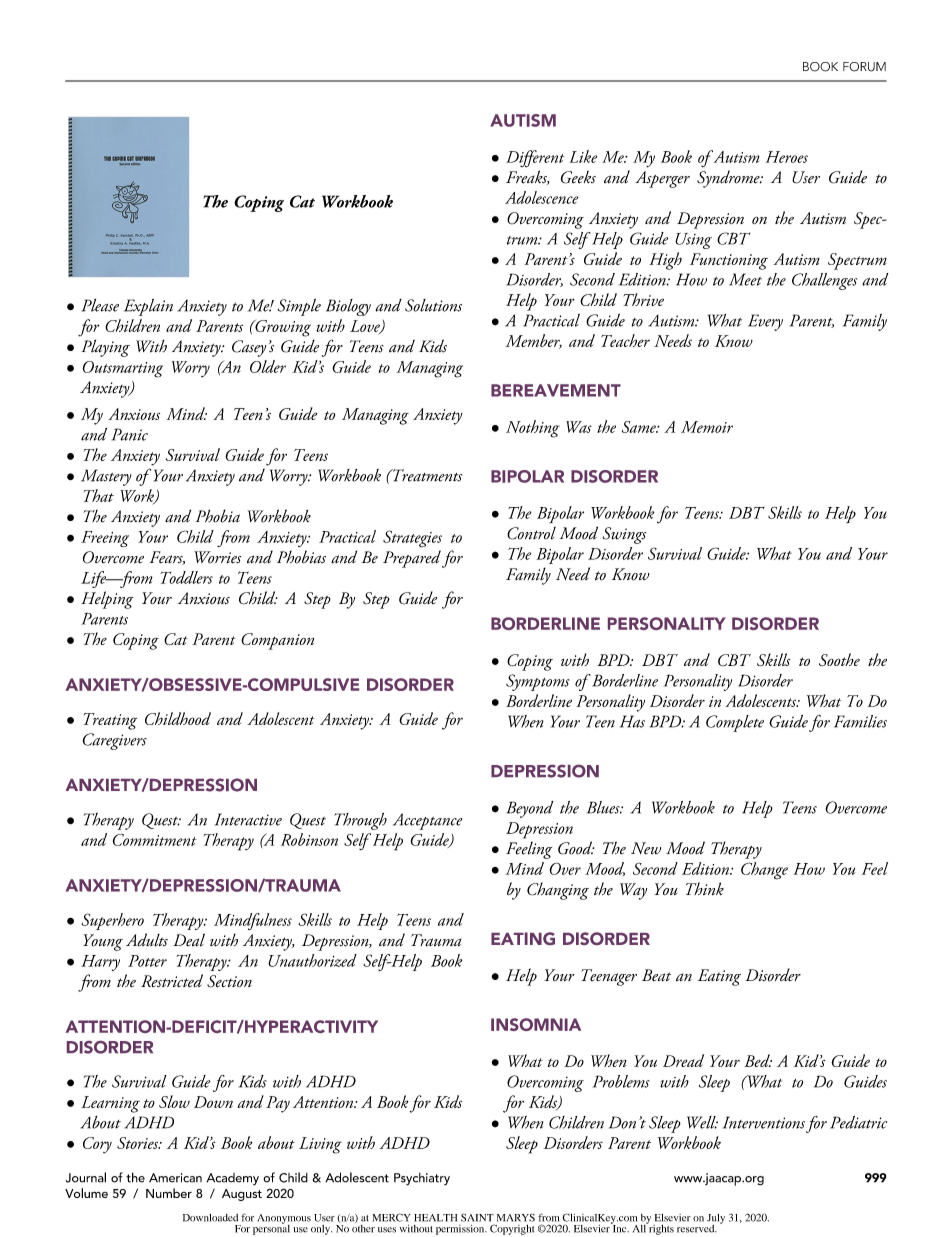 Image resolution: width=952 pixels, height=1237 pixels. Describe the element at coordinates (186, 577) in the page. I see `Toddlers` at that location.
